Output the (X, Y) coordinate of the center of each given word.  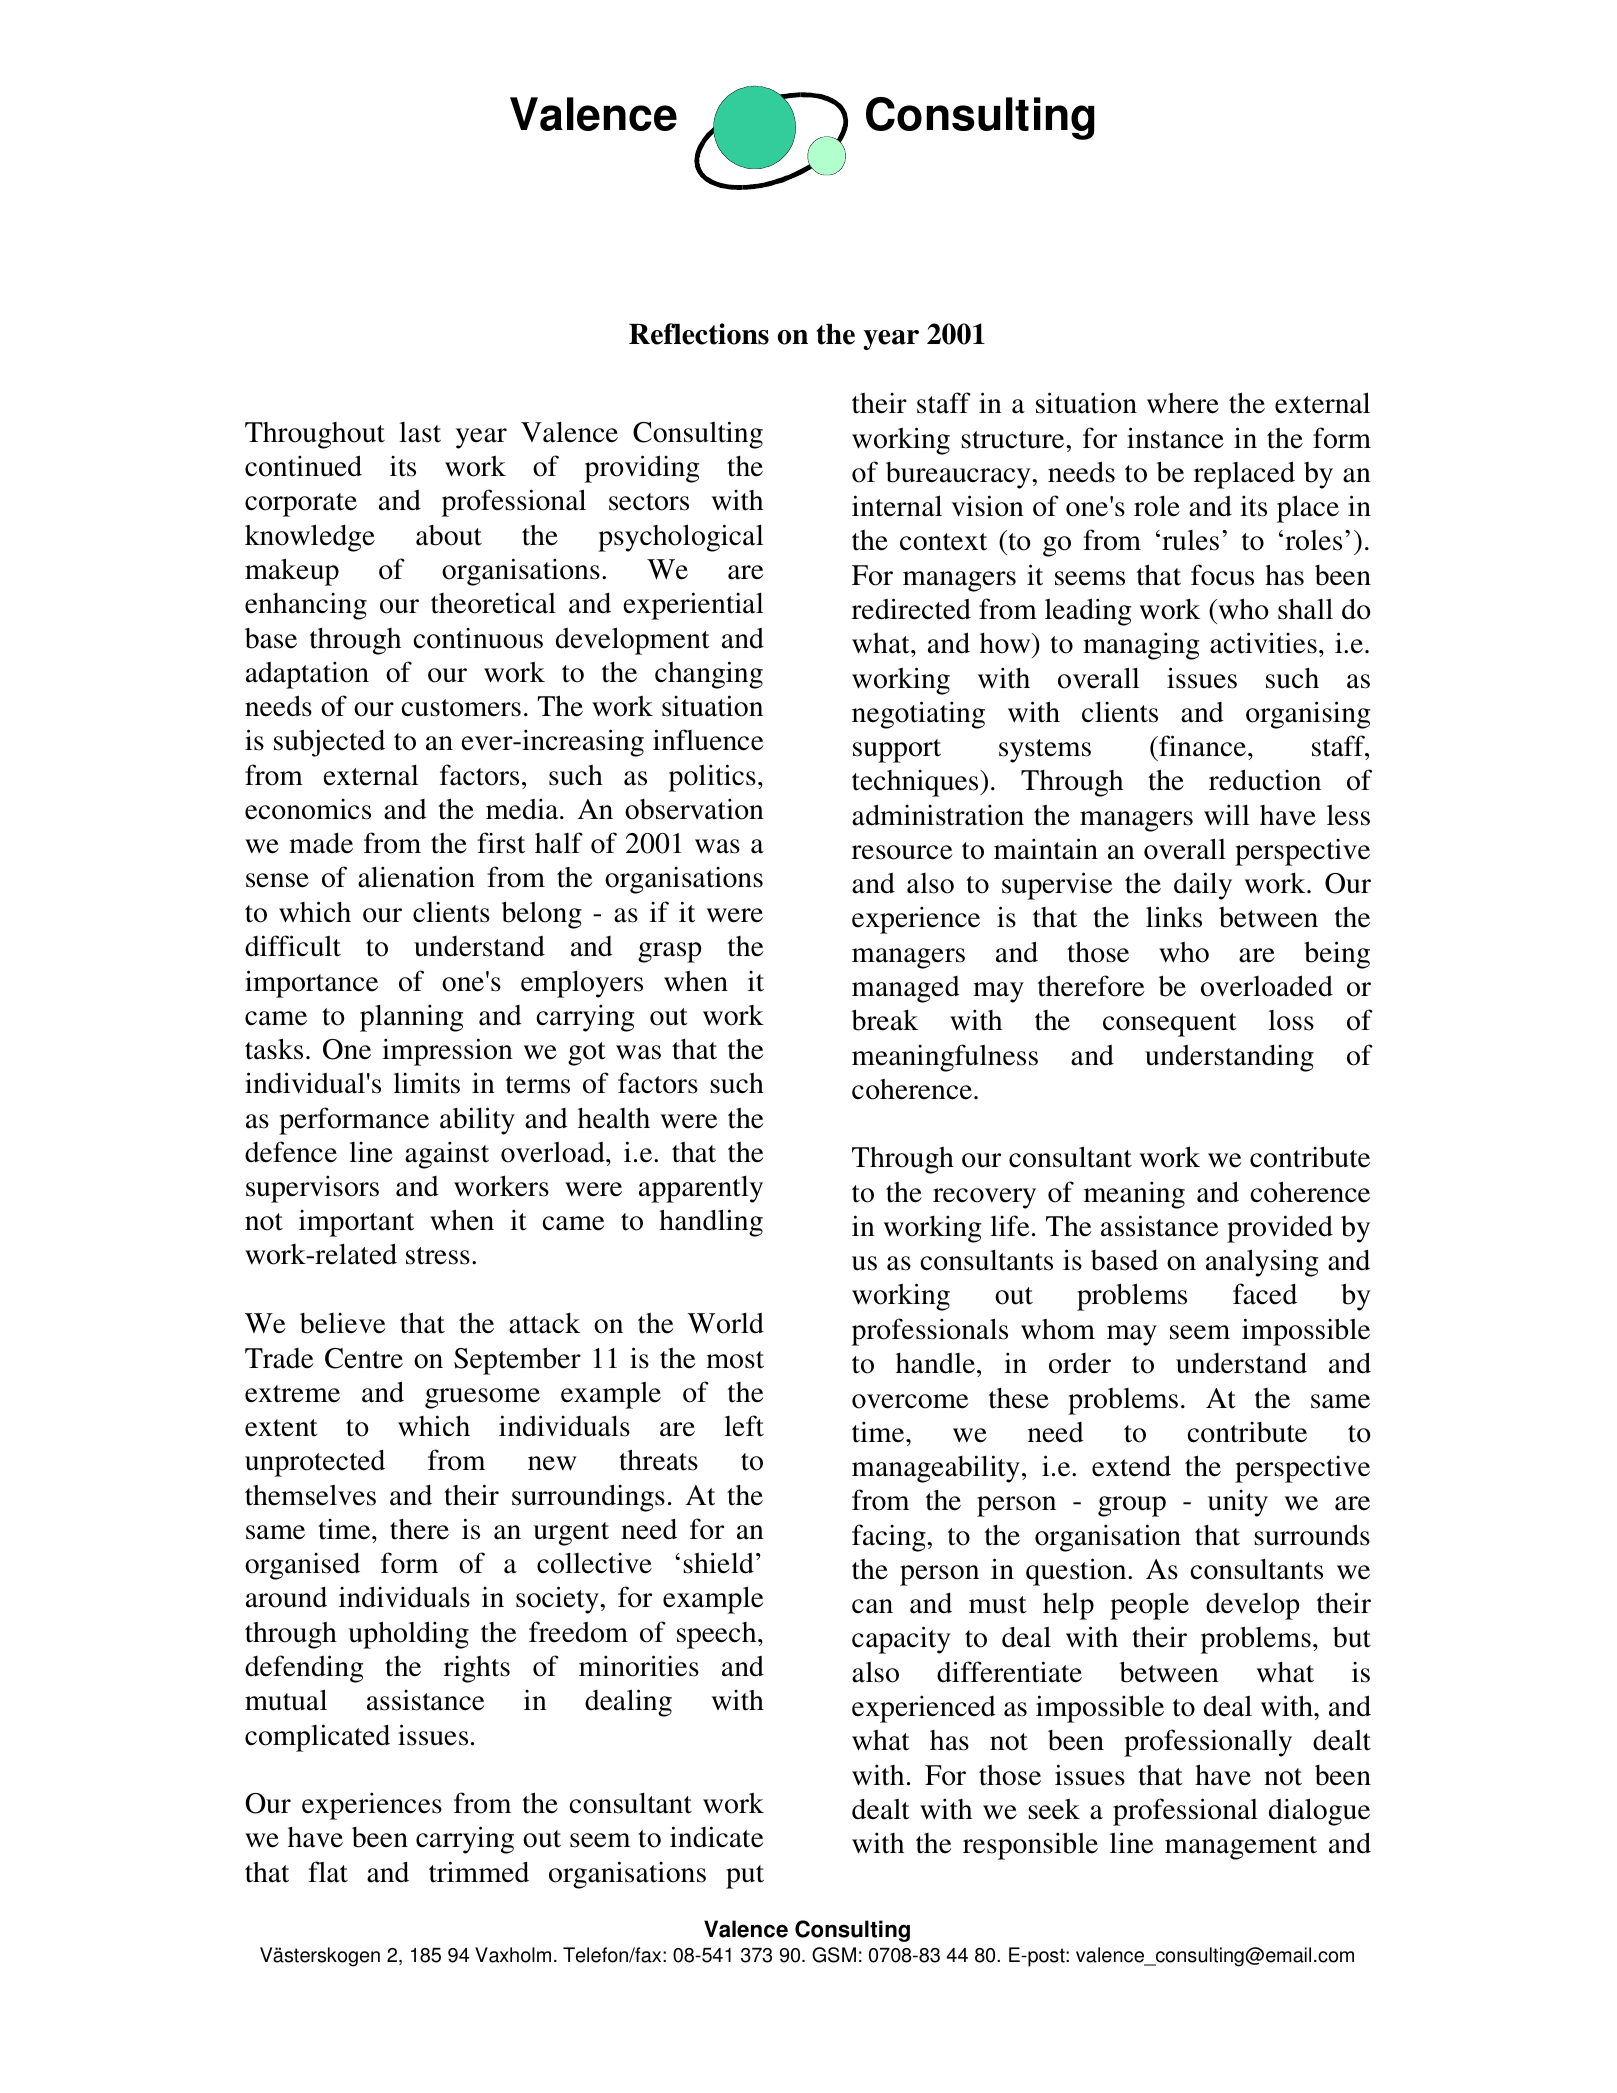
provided (1280, 1229)
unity (1238, 1503)
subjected (329, 743)
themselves (310, 1495)
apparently (701, 1189)
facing (890, 1538)
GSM (834, 1955)
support (897, 751)
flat (328, 1872)
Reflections (699, 334)
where (1183, 403)
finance (1201, 746)
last (420, 432)
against (447, 1155)
